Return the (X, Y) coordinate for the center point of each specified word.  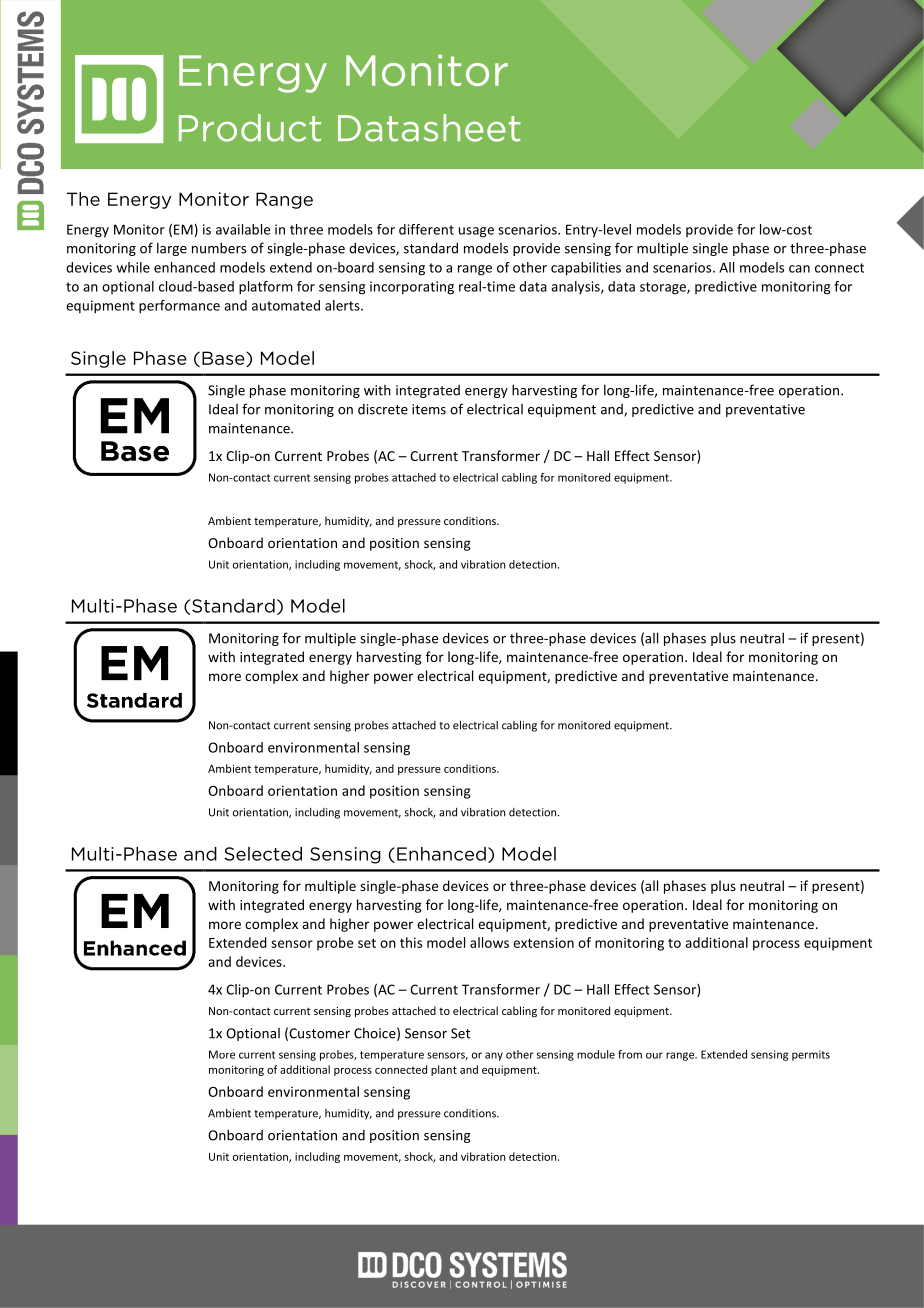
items (429, 409)
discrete (383, 409)
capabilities (586, 269)
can (799, 269)
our (654, 1055)
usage (476, 232)
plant (444, 1070)
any (494, 1056)
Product (250, 128)
